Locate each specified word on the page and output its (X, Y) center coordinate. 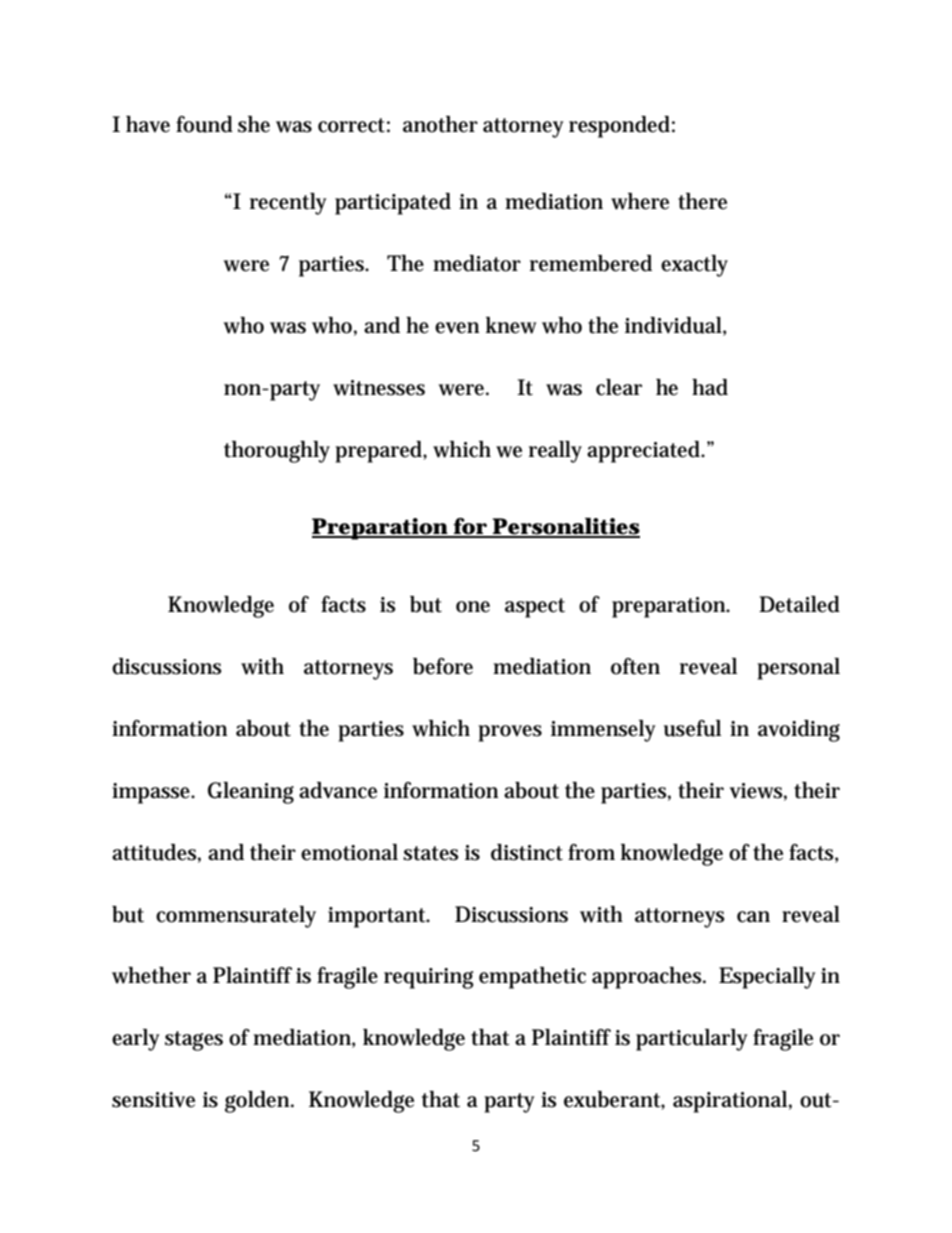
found (204, 124)
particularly (691, 1040)
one (473, 607)
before (443, 666)
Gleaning (251, 793)
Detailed (799, 604)
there (702, 201)
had (710, 387)
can (753, 917)
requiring (429, 978)
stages (194, 1041)
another (440, 124)
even (457, 328)
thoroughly (277, 452)
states (431, 853)
